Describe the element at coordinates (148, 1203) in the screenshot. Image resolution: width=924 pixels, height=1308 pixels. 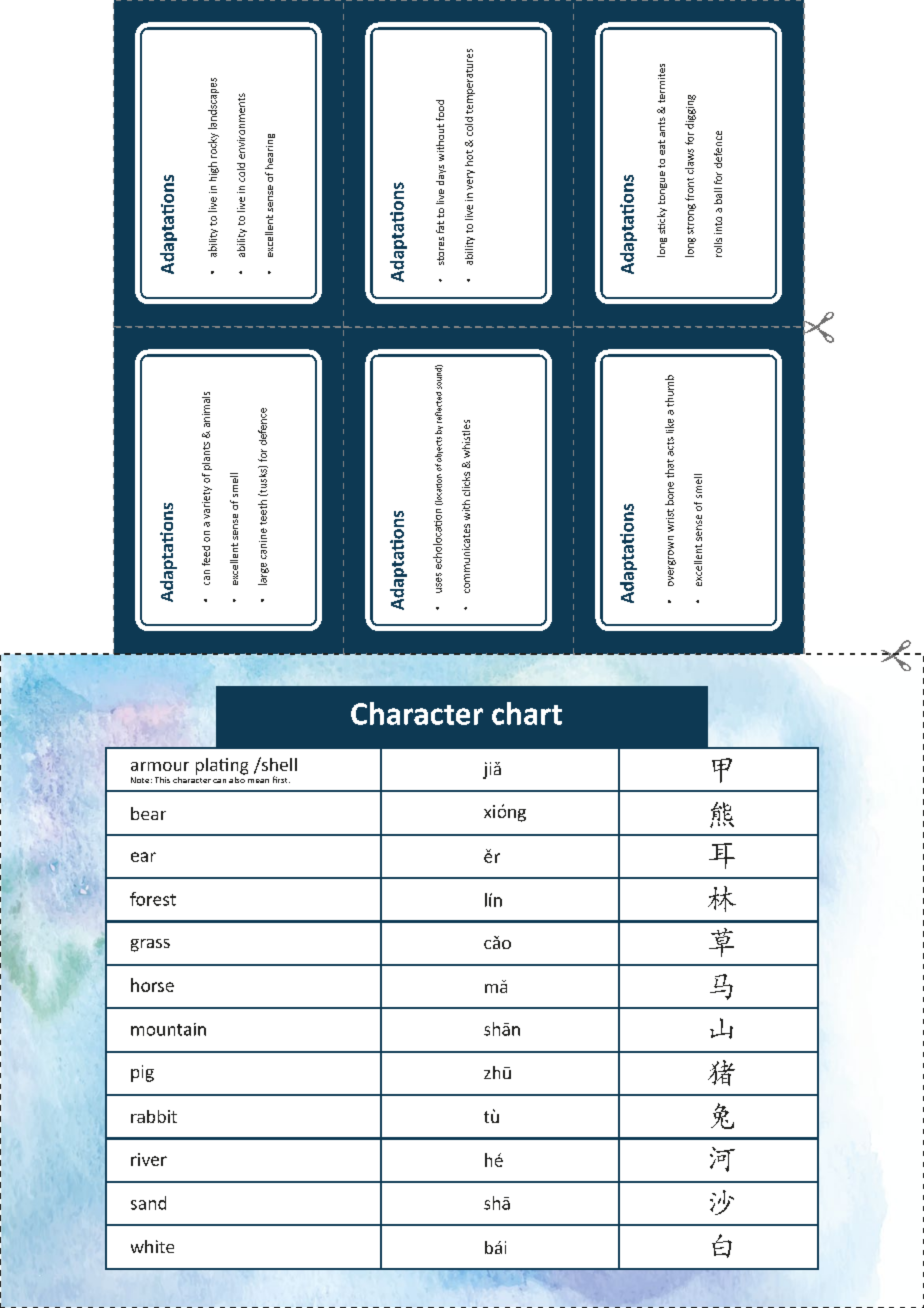
I see `sand` at that location.
